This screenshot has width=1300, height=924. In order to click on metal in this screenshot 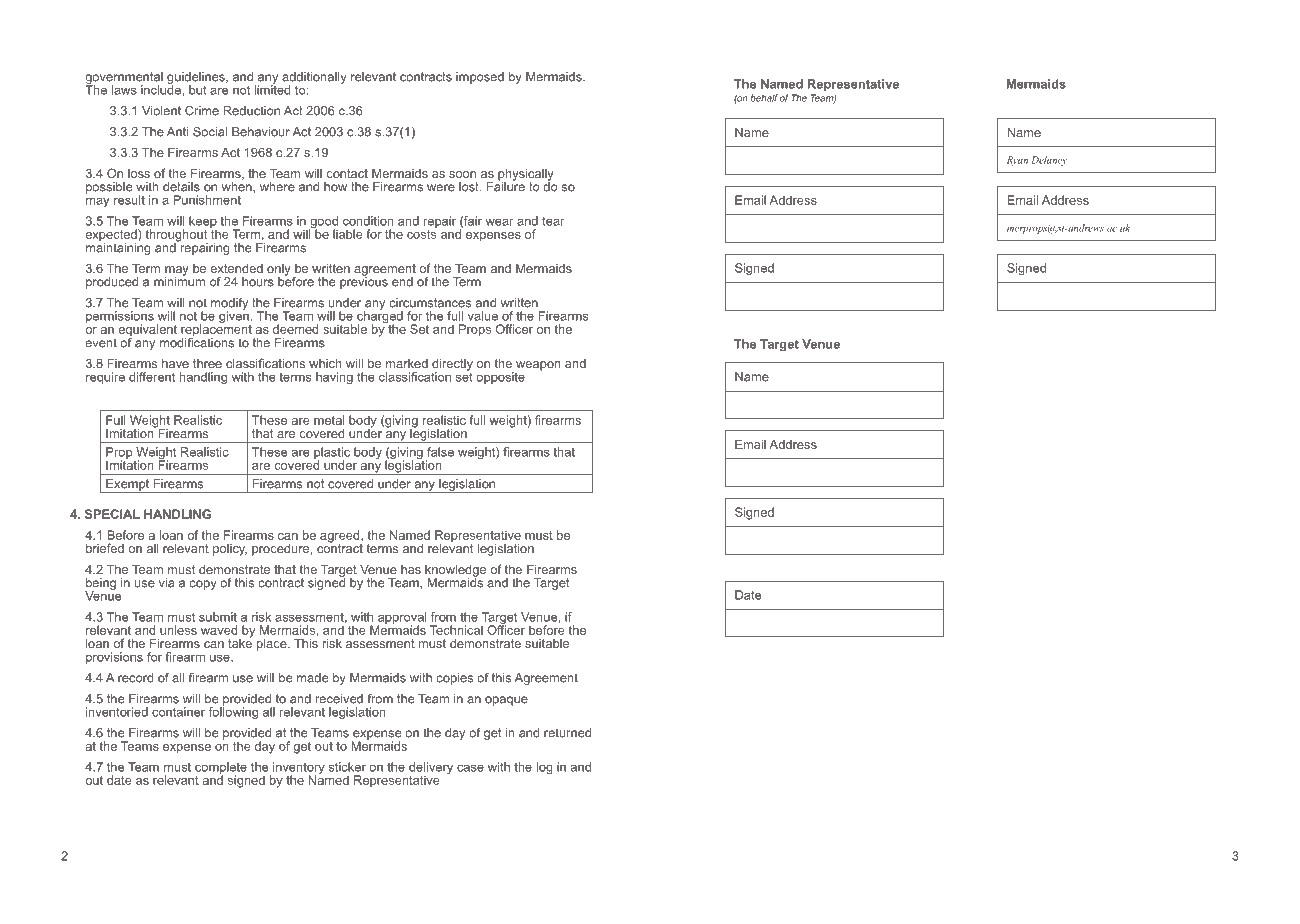, I will do `click(329, 420)`.
